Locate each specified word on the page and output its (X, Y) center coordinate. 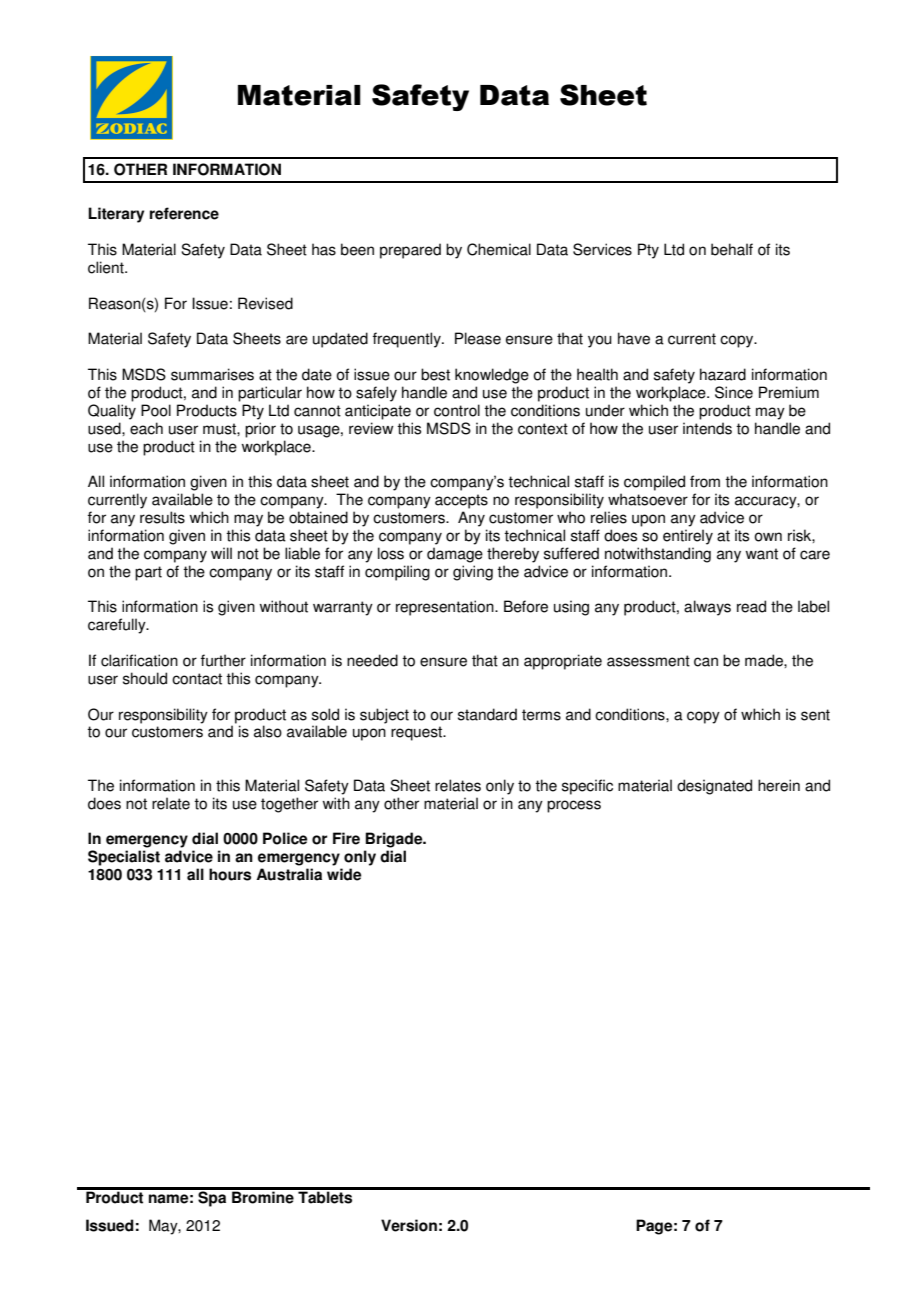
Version (409, 1225)
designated (714, 787)
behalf (732, 249)
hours (230, 874)
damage (455, 555)
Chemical (499, 249)
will (221, 553)
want (761, 554)
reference (184, 213)
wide (344, 874)
